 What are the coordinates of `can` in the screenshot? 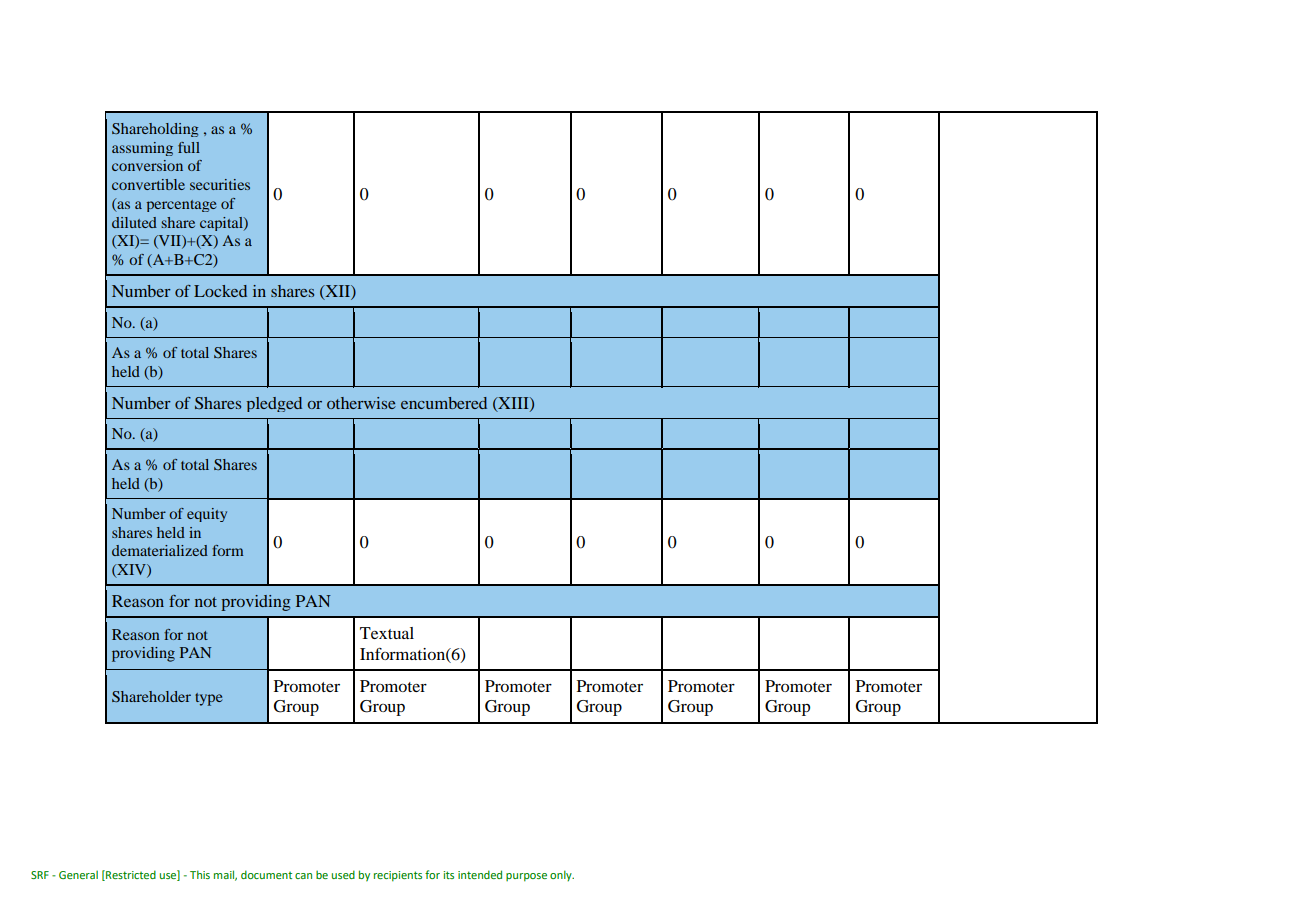 It's located at (303, 876).
